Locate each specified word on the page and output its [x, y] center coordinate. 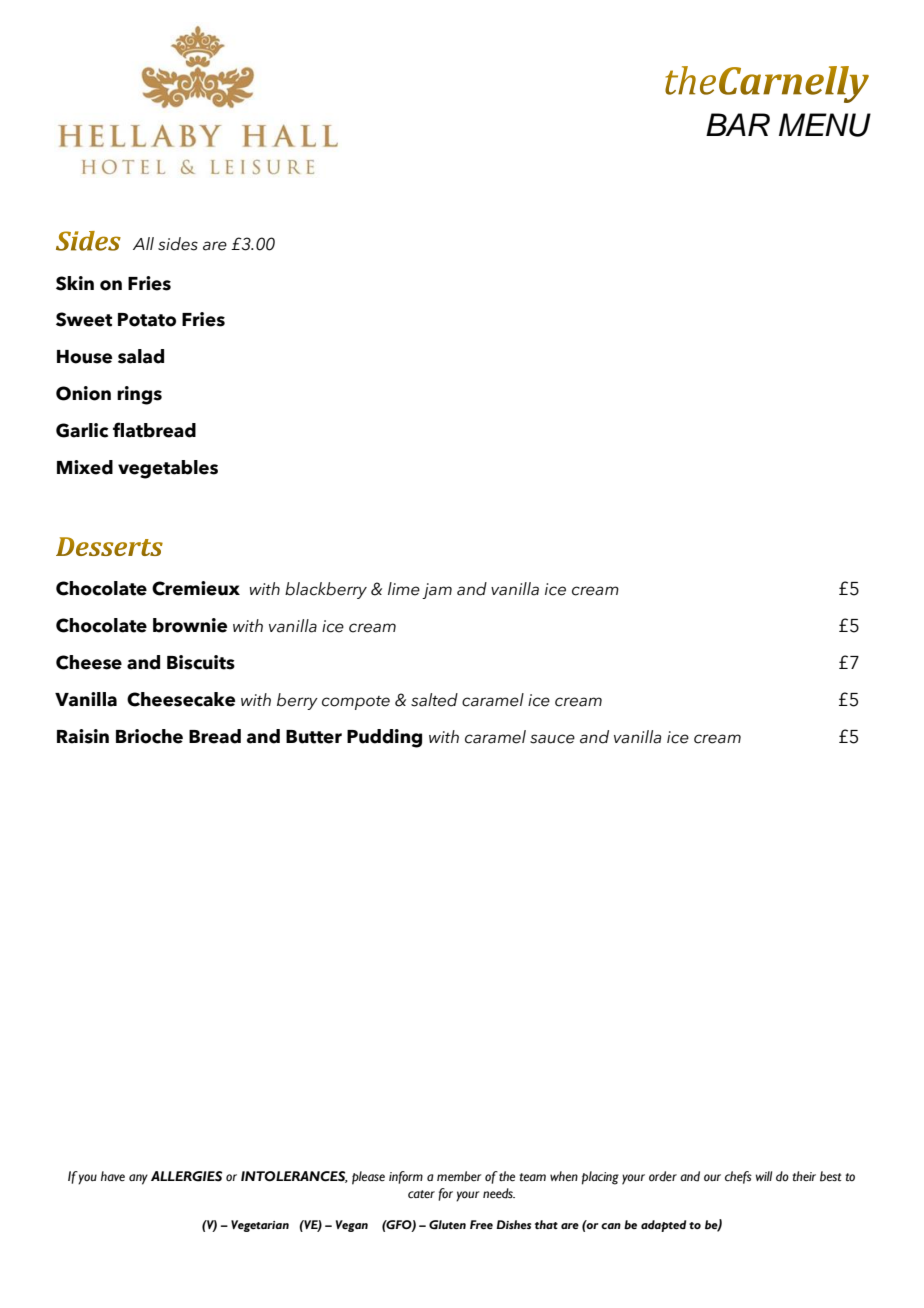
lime [404, 589]
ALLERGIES [186, 1176]
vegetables [168, 469]
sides [178, 244]
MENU [825, 125]
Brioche [149, 736]
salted [434, 700]
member [459, 1176]
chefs [738, 1177]
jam [437, 591]
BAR [738, 124]
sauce [552, 739]
